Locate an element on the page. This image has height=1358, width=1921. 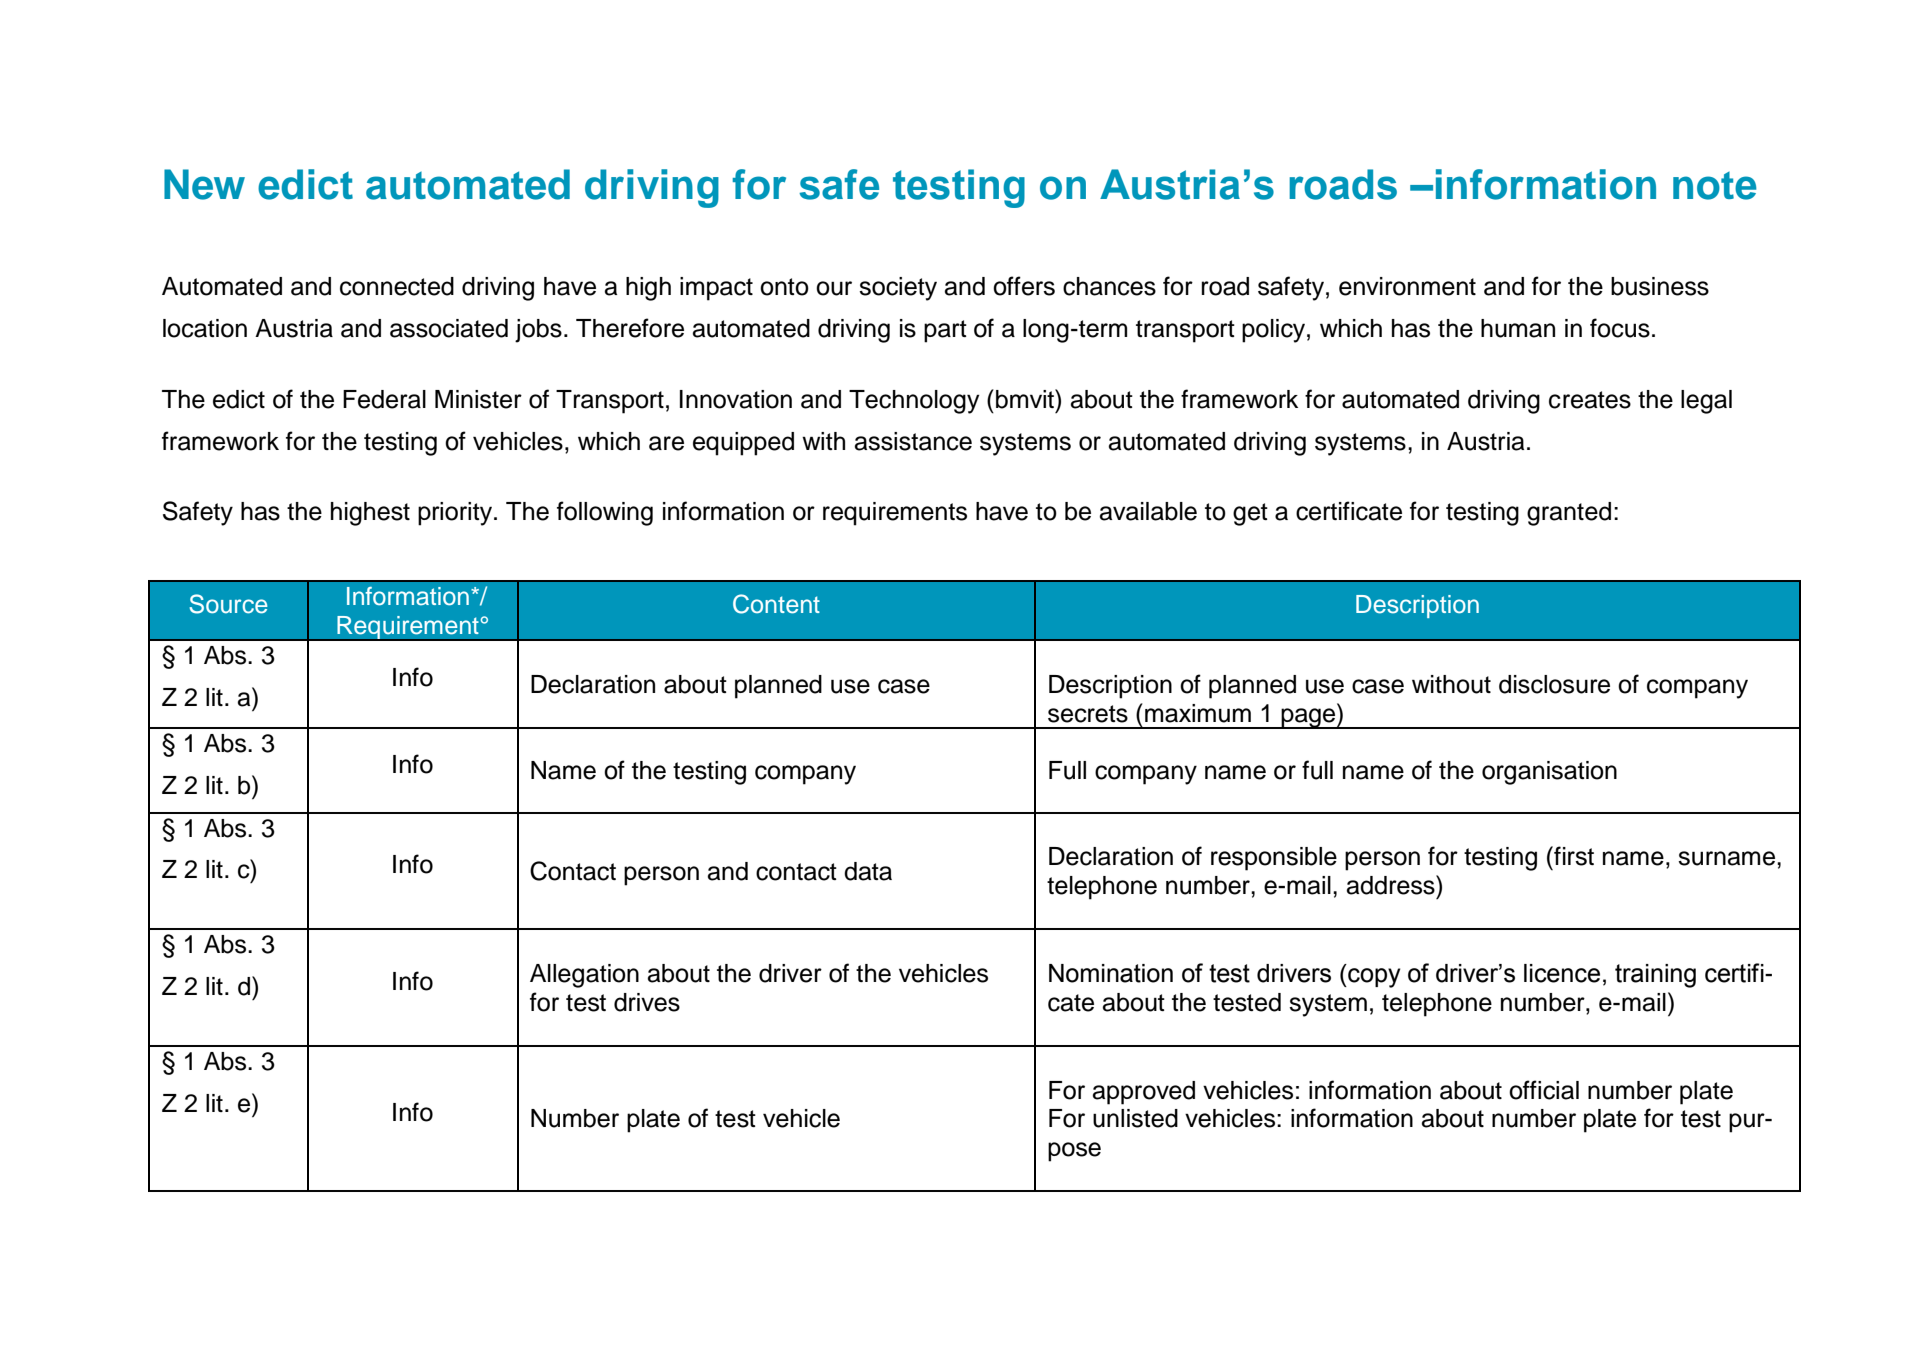
note is located at coordinates (1715, 186).
